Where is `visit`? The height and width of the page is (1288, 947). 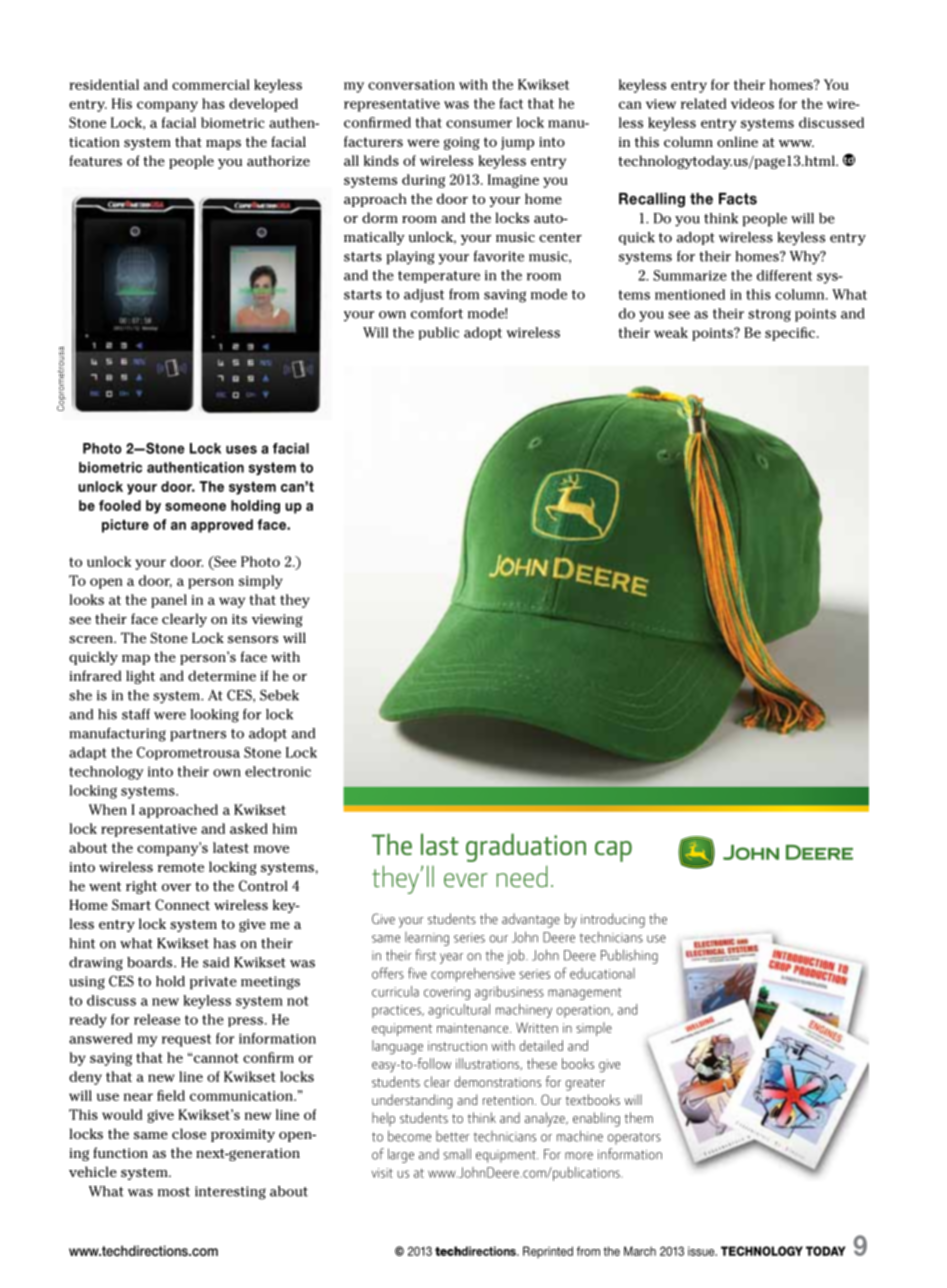
visit is located at coordinates (382, 1173).
